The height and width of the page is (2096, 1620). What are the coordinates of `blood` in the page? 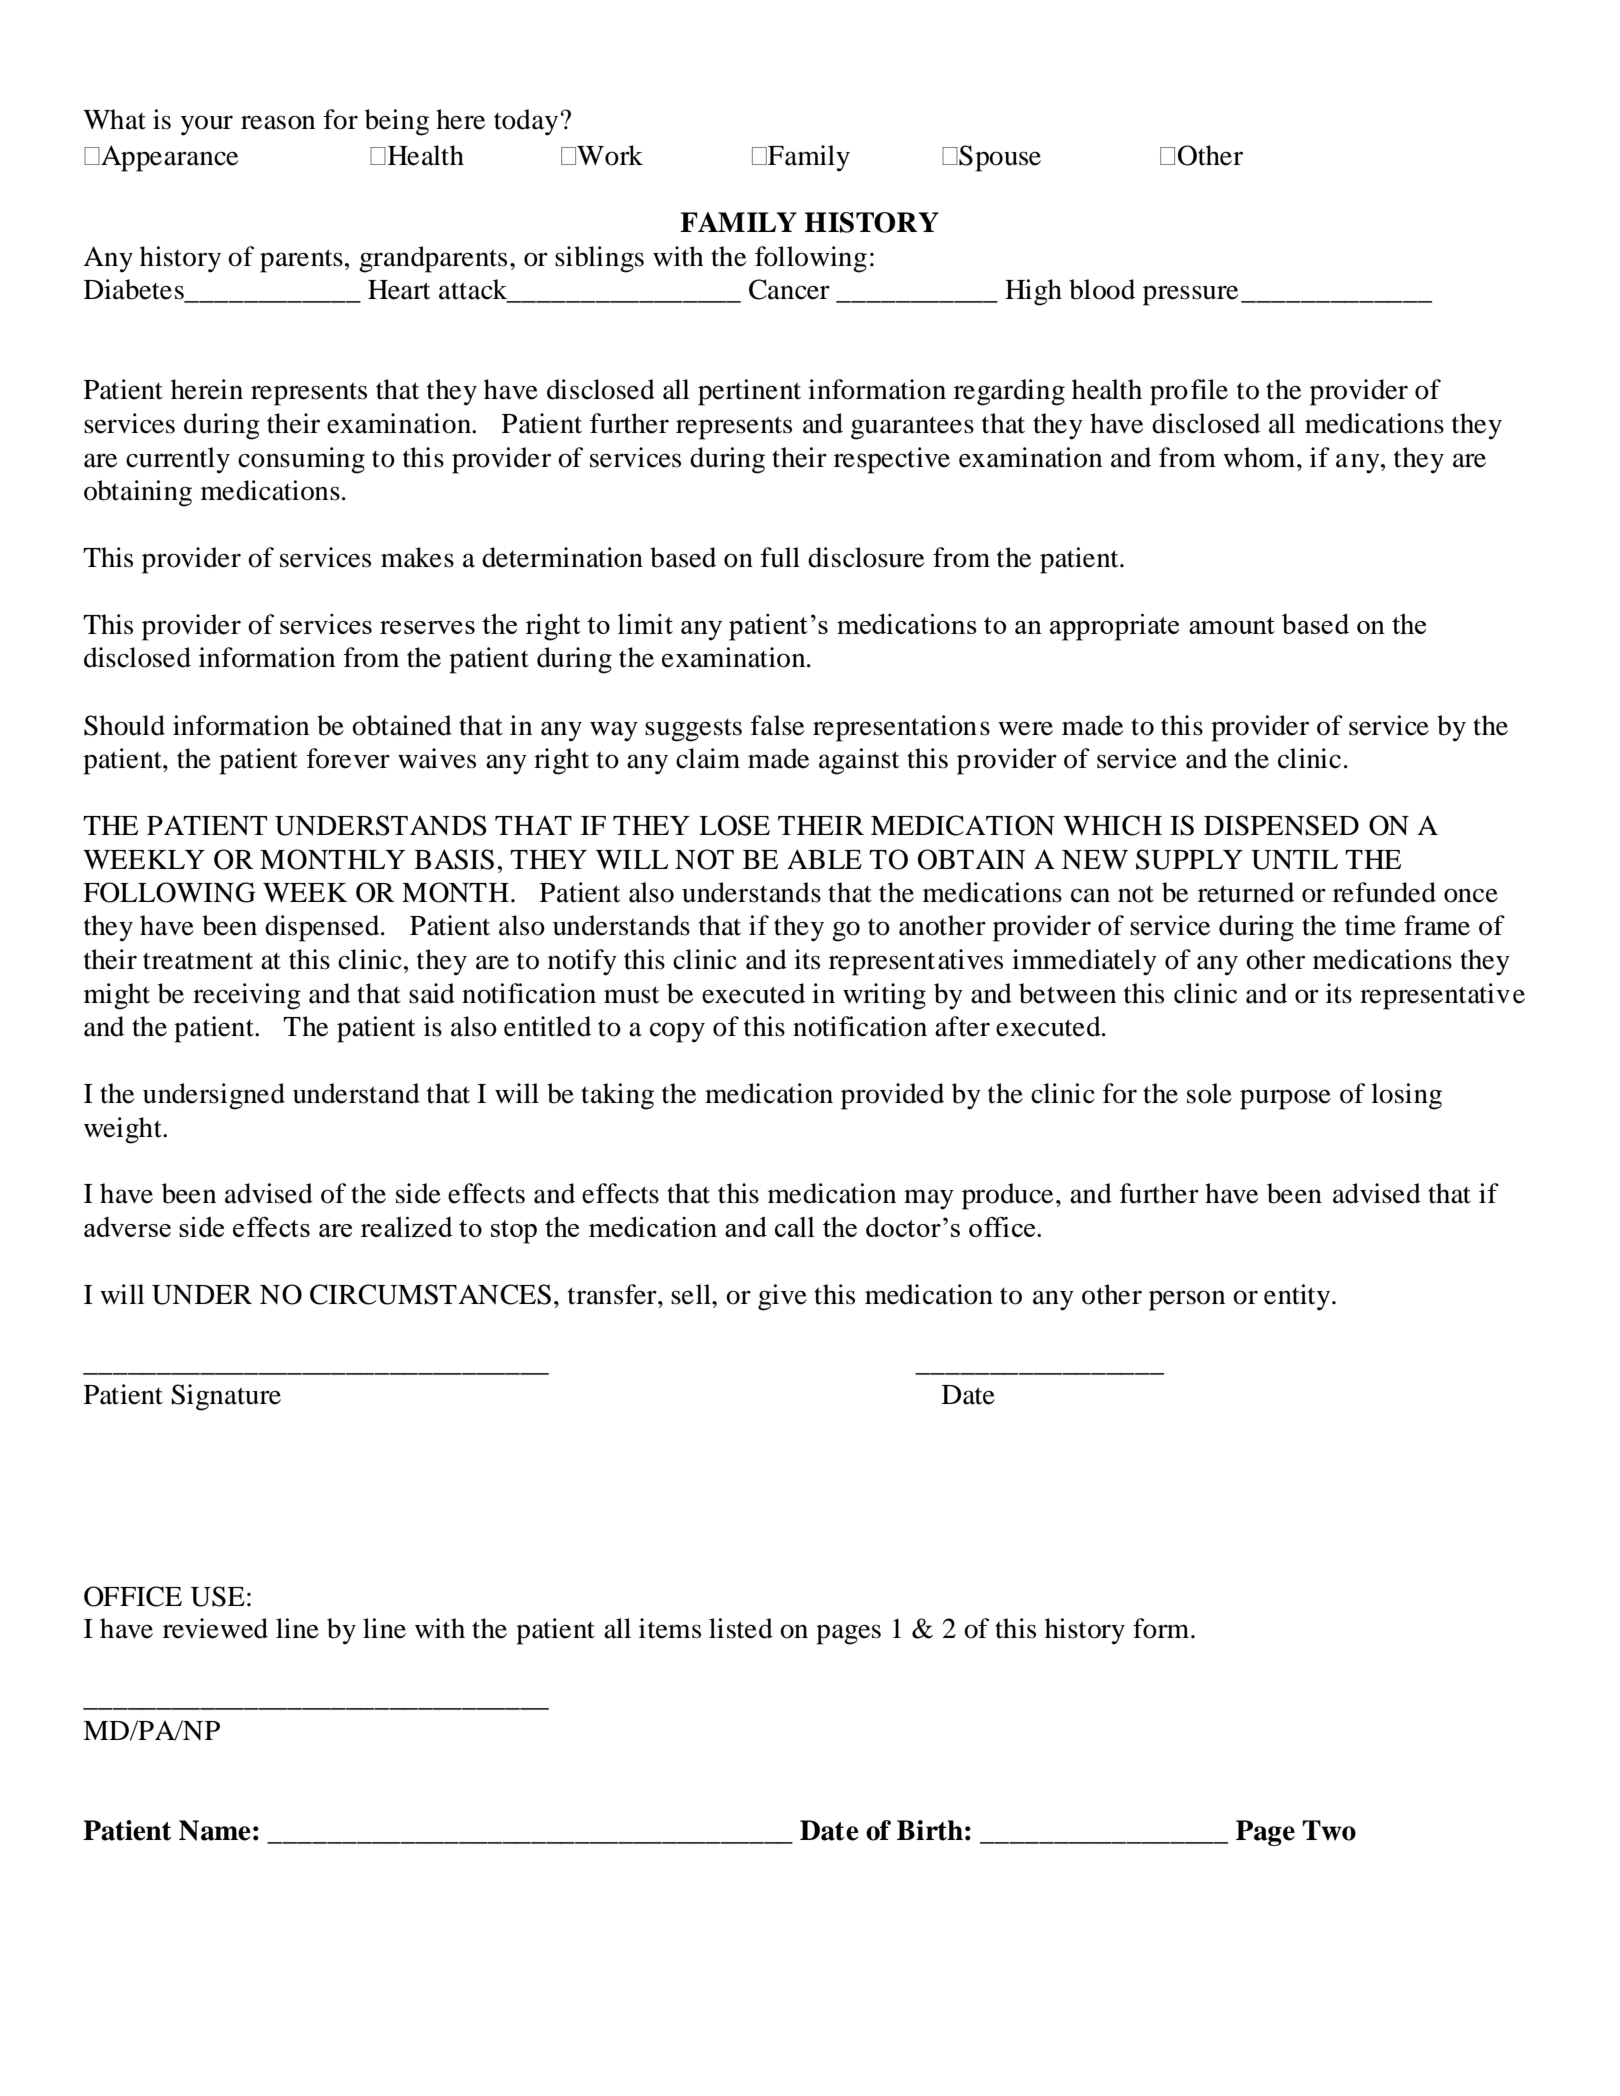 It's located at (1102, 289).
